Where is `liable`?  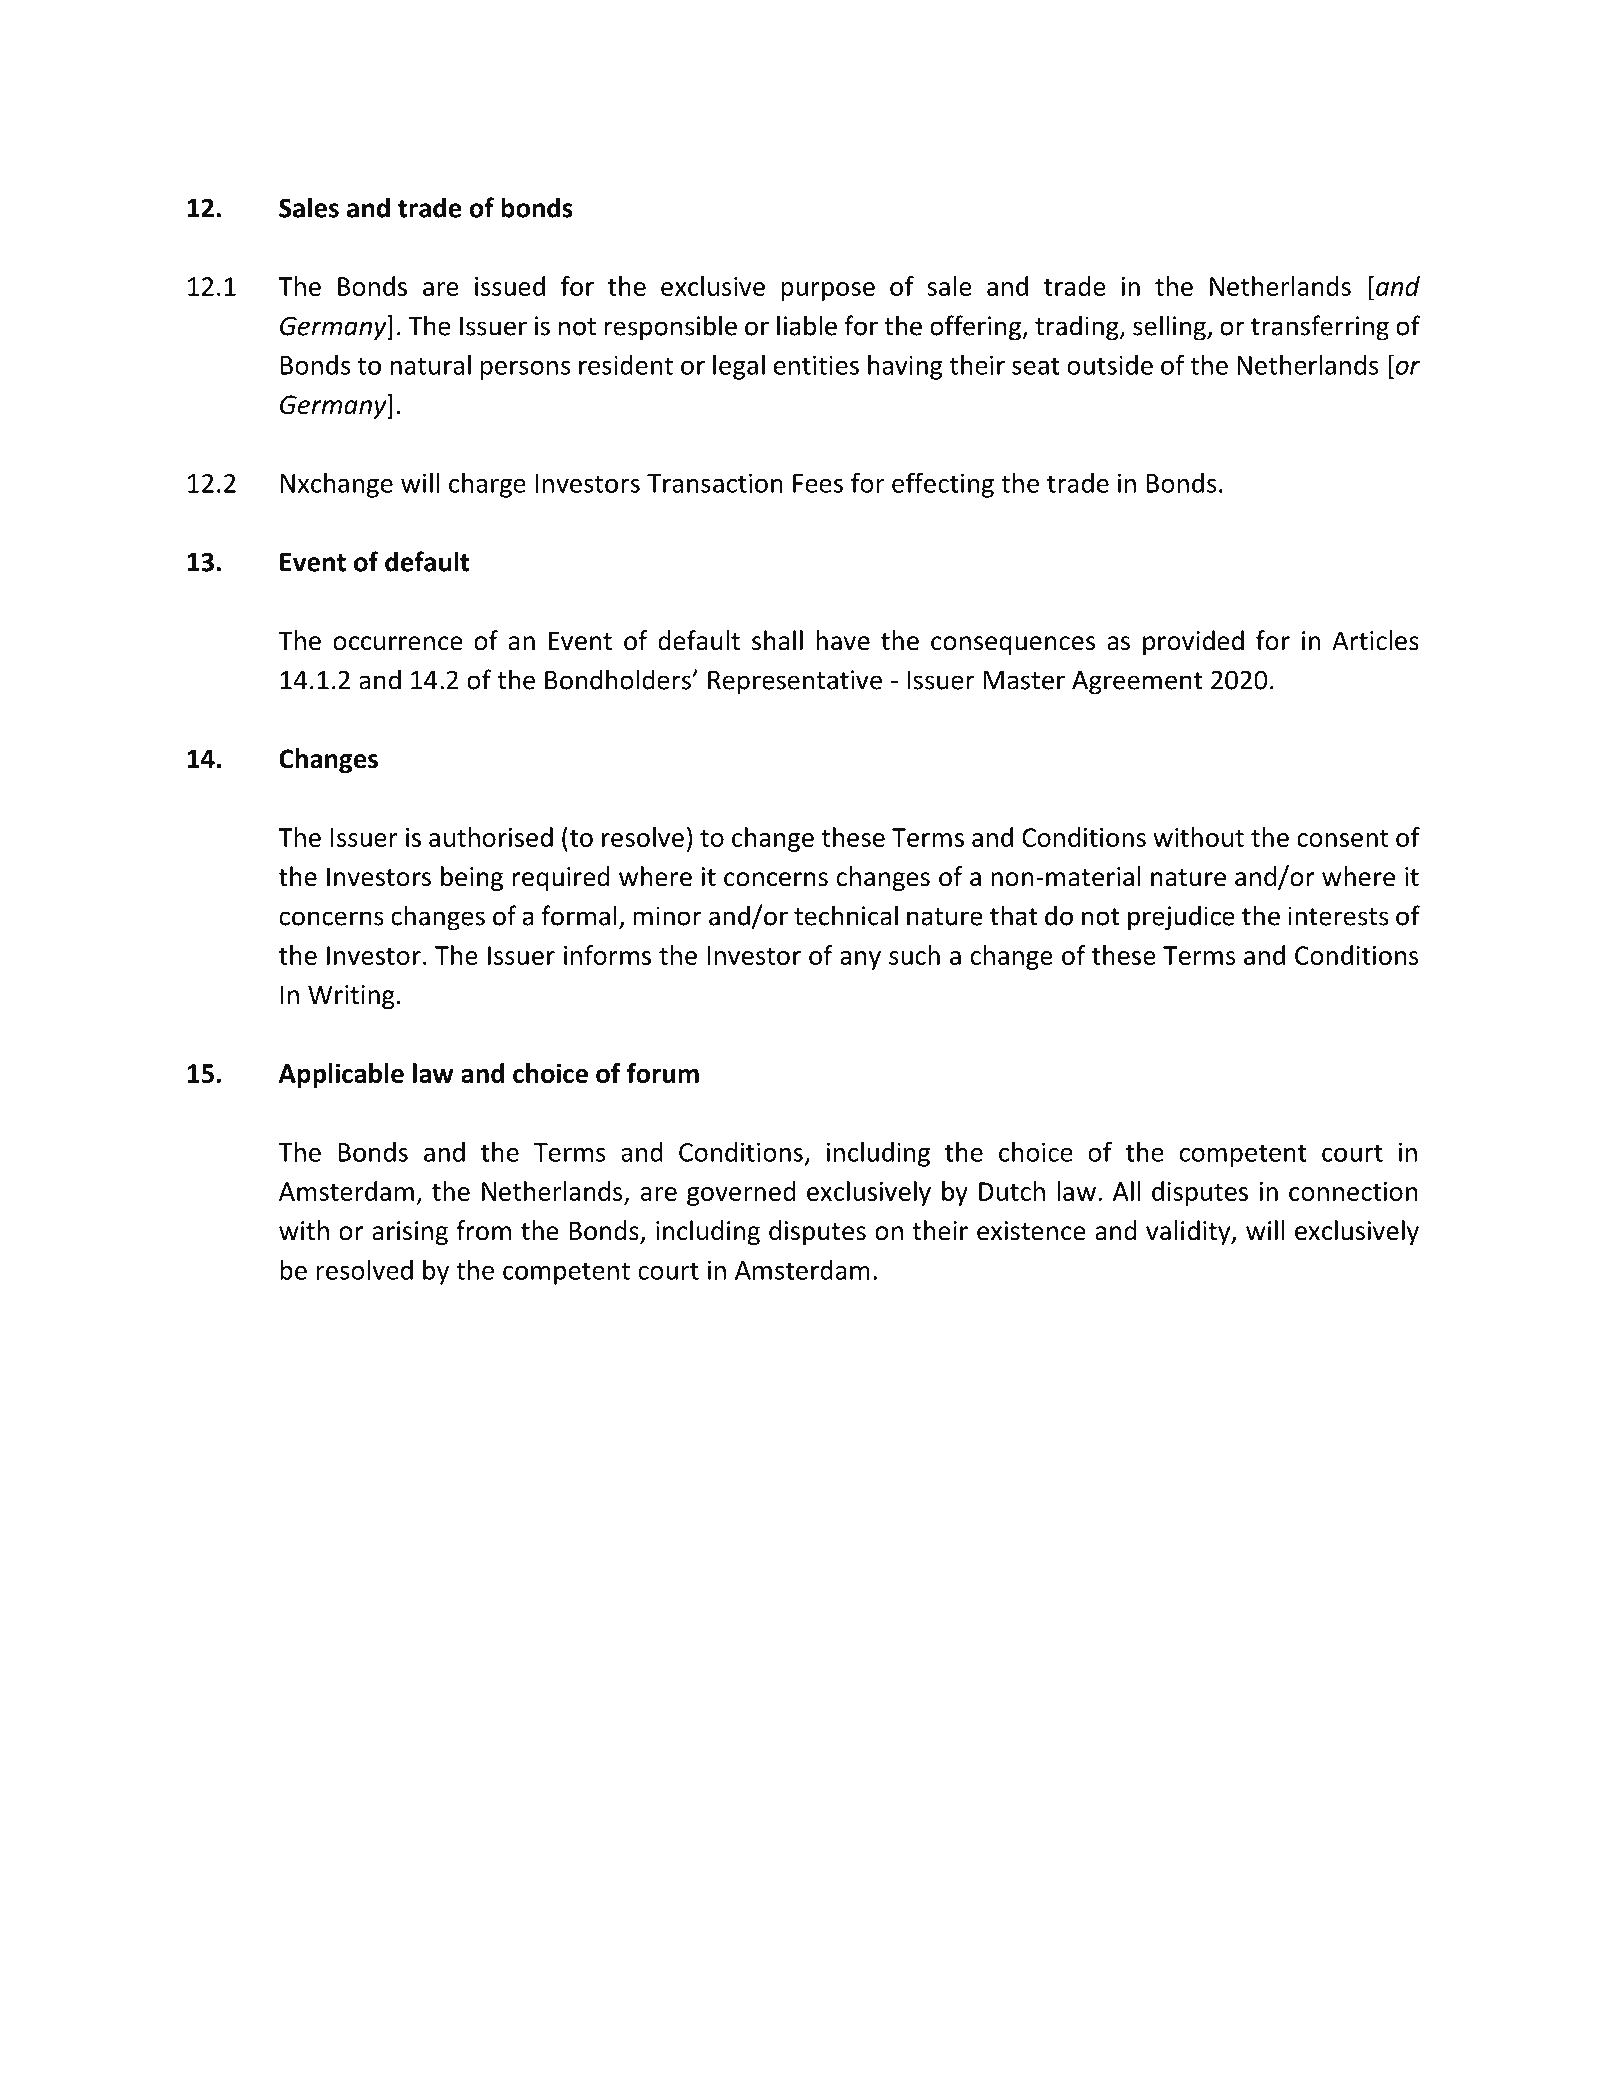 liable is located at coordinates (807, 325).
